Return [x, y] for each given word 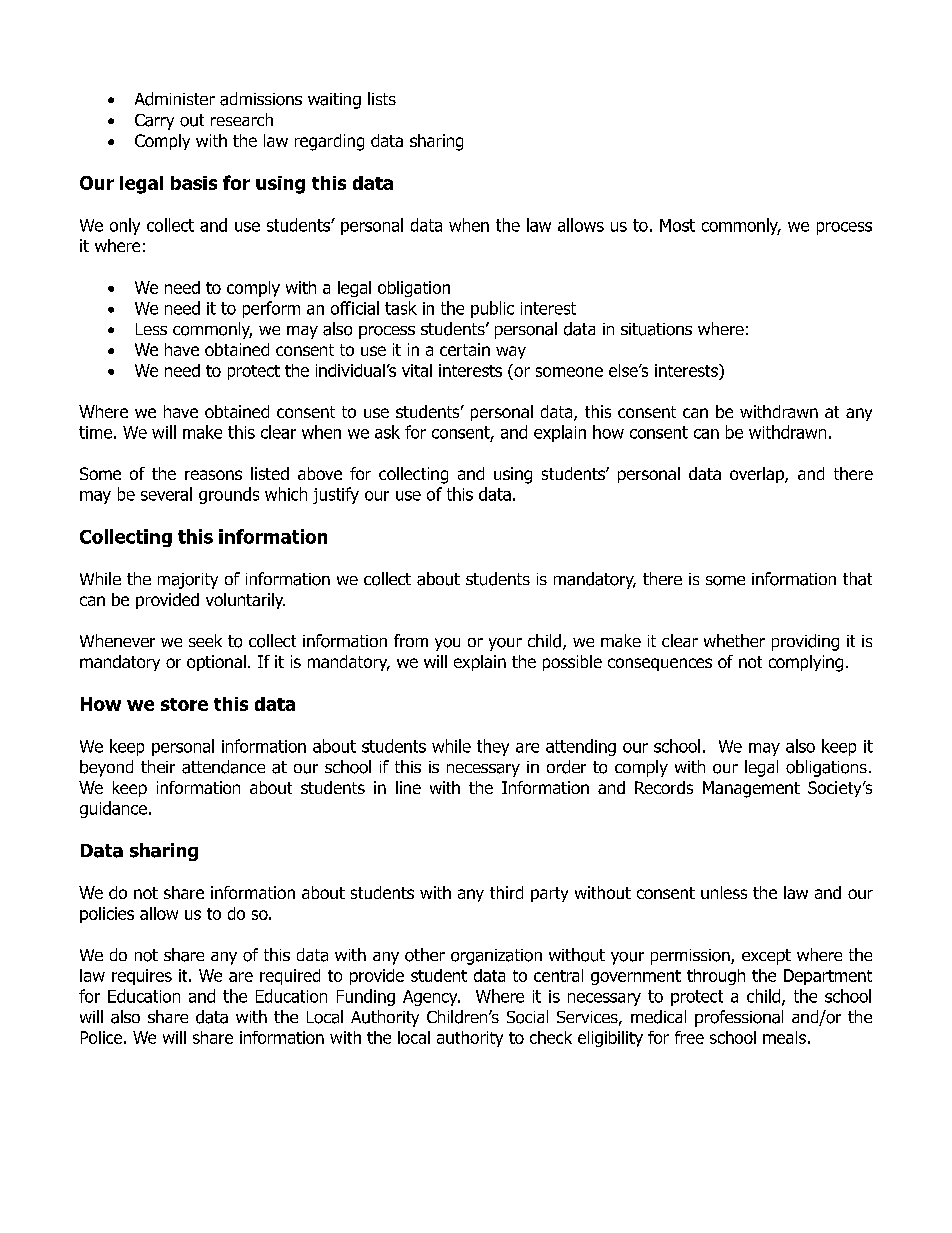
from [411, 640]
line [408, 787]
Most [677, 225]
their [158, 766]
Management [751, 789]
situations [656, 329]
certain [465, 349]
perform [271, 309]
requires [142, 977]
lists [382, 98]
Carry [154, 122]
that [857, 579]
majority [188, 581]
